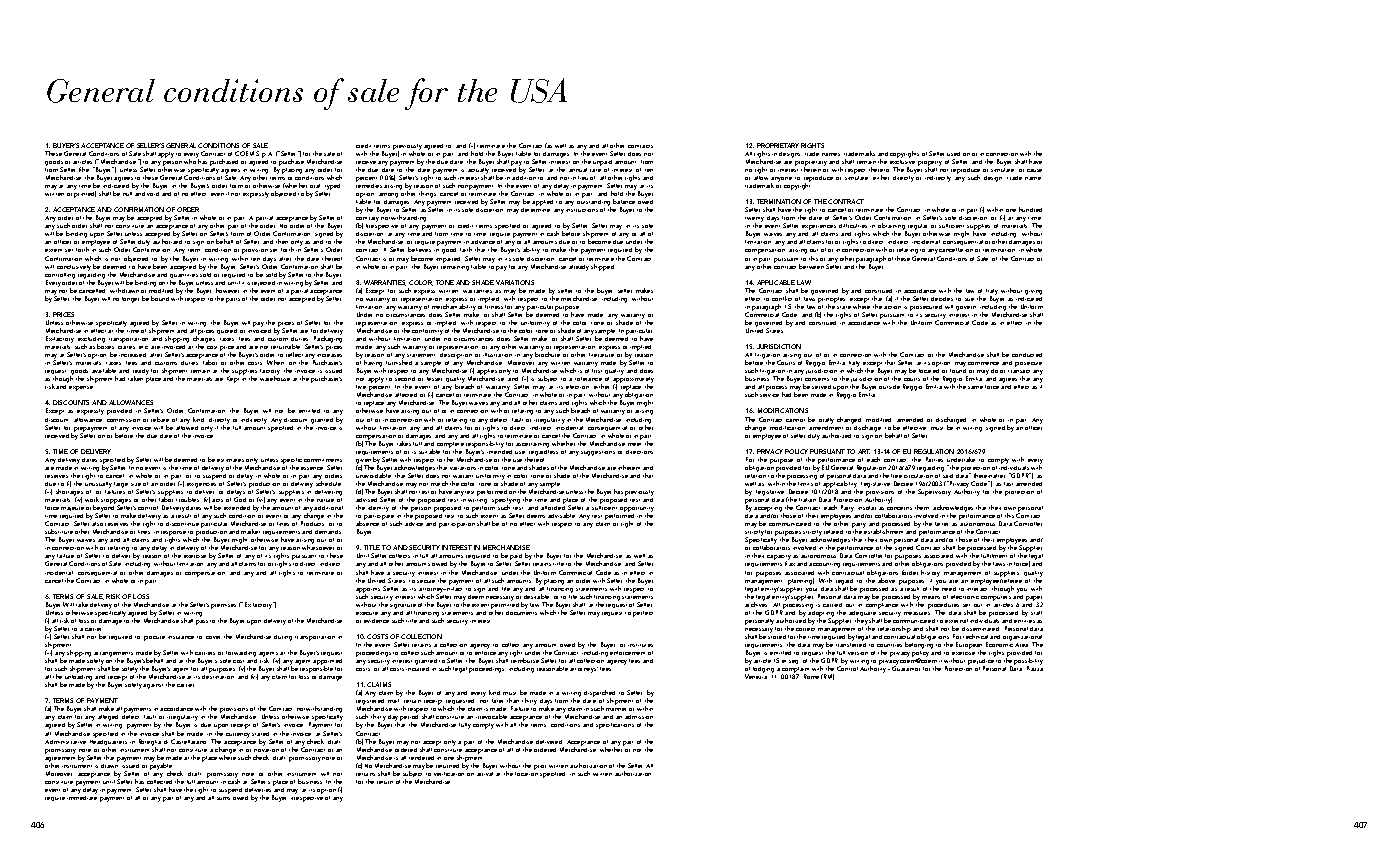 Image resolution: width=1400 pixels, height=852 pixels. What do you see at coordinates (879, 169) in the screenshot?
I see `thereto` at bounding box center [879, 169].
